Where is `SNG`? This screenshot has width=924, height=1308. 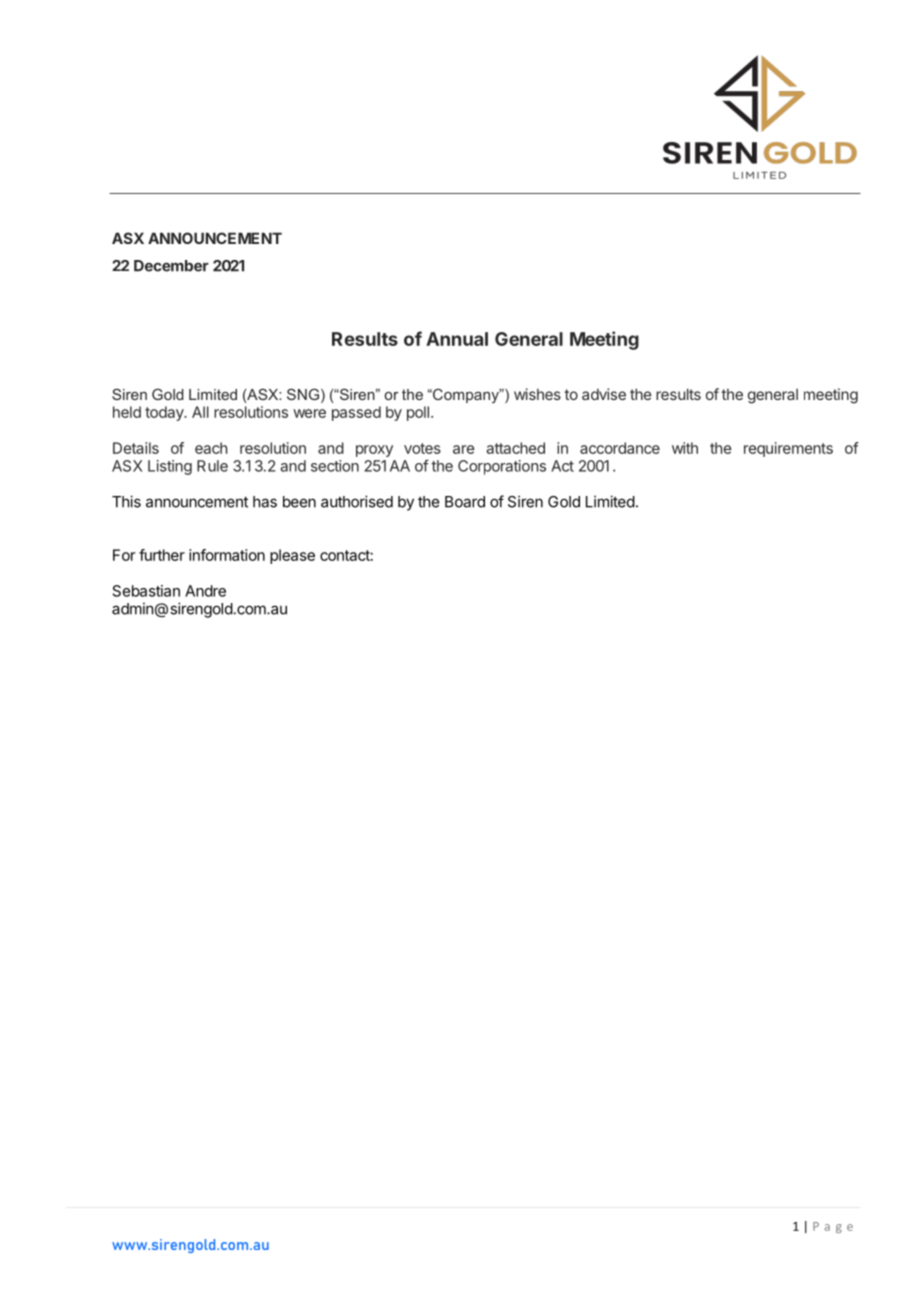
SNG is located at coordinates (303, 394).
